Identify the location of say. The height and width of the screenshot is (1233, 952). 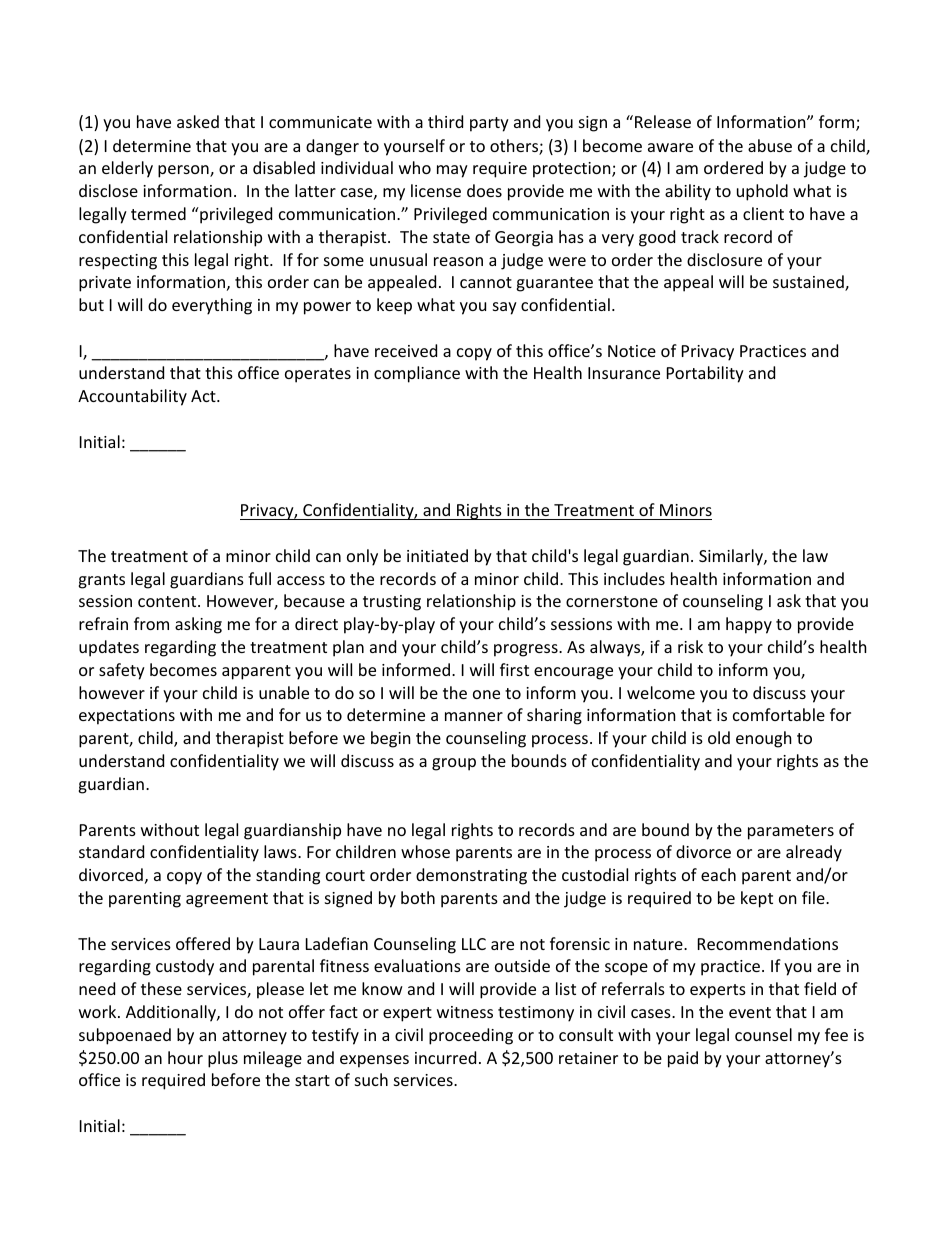
(505, 308).
